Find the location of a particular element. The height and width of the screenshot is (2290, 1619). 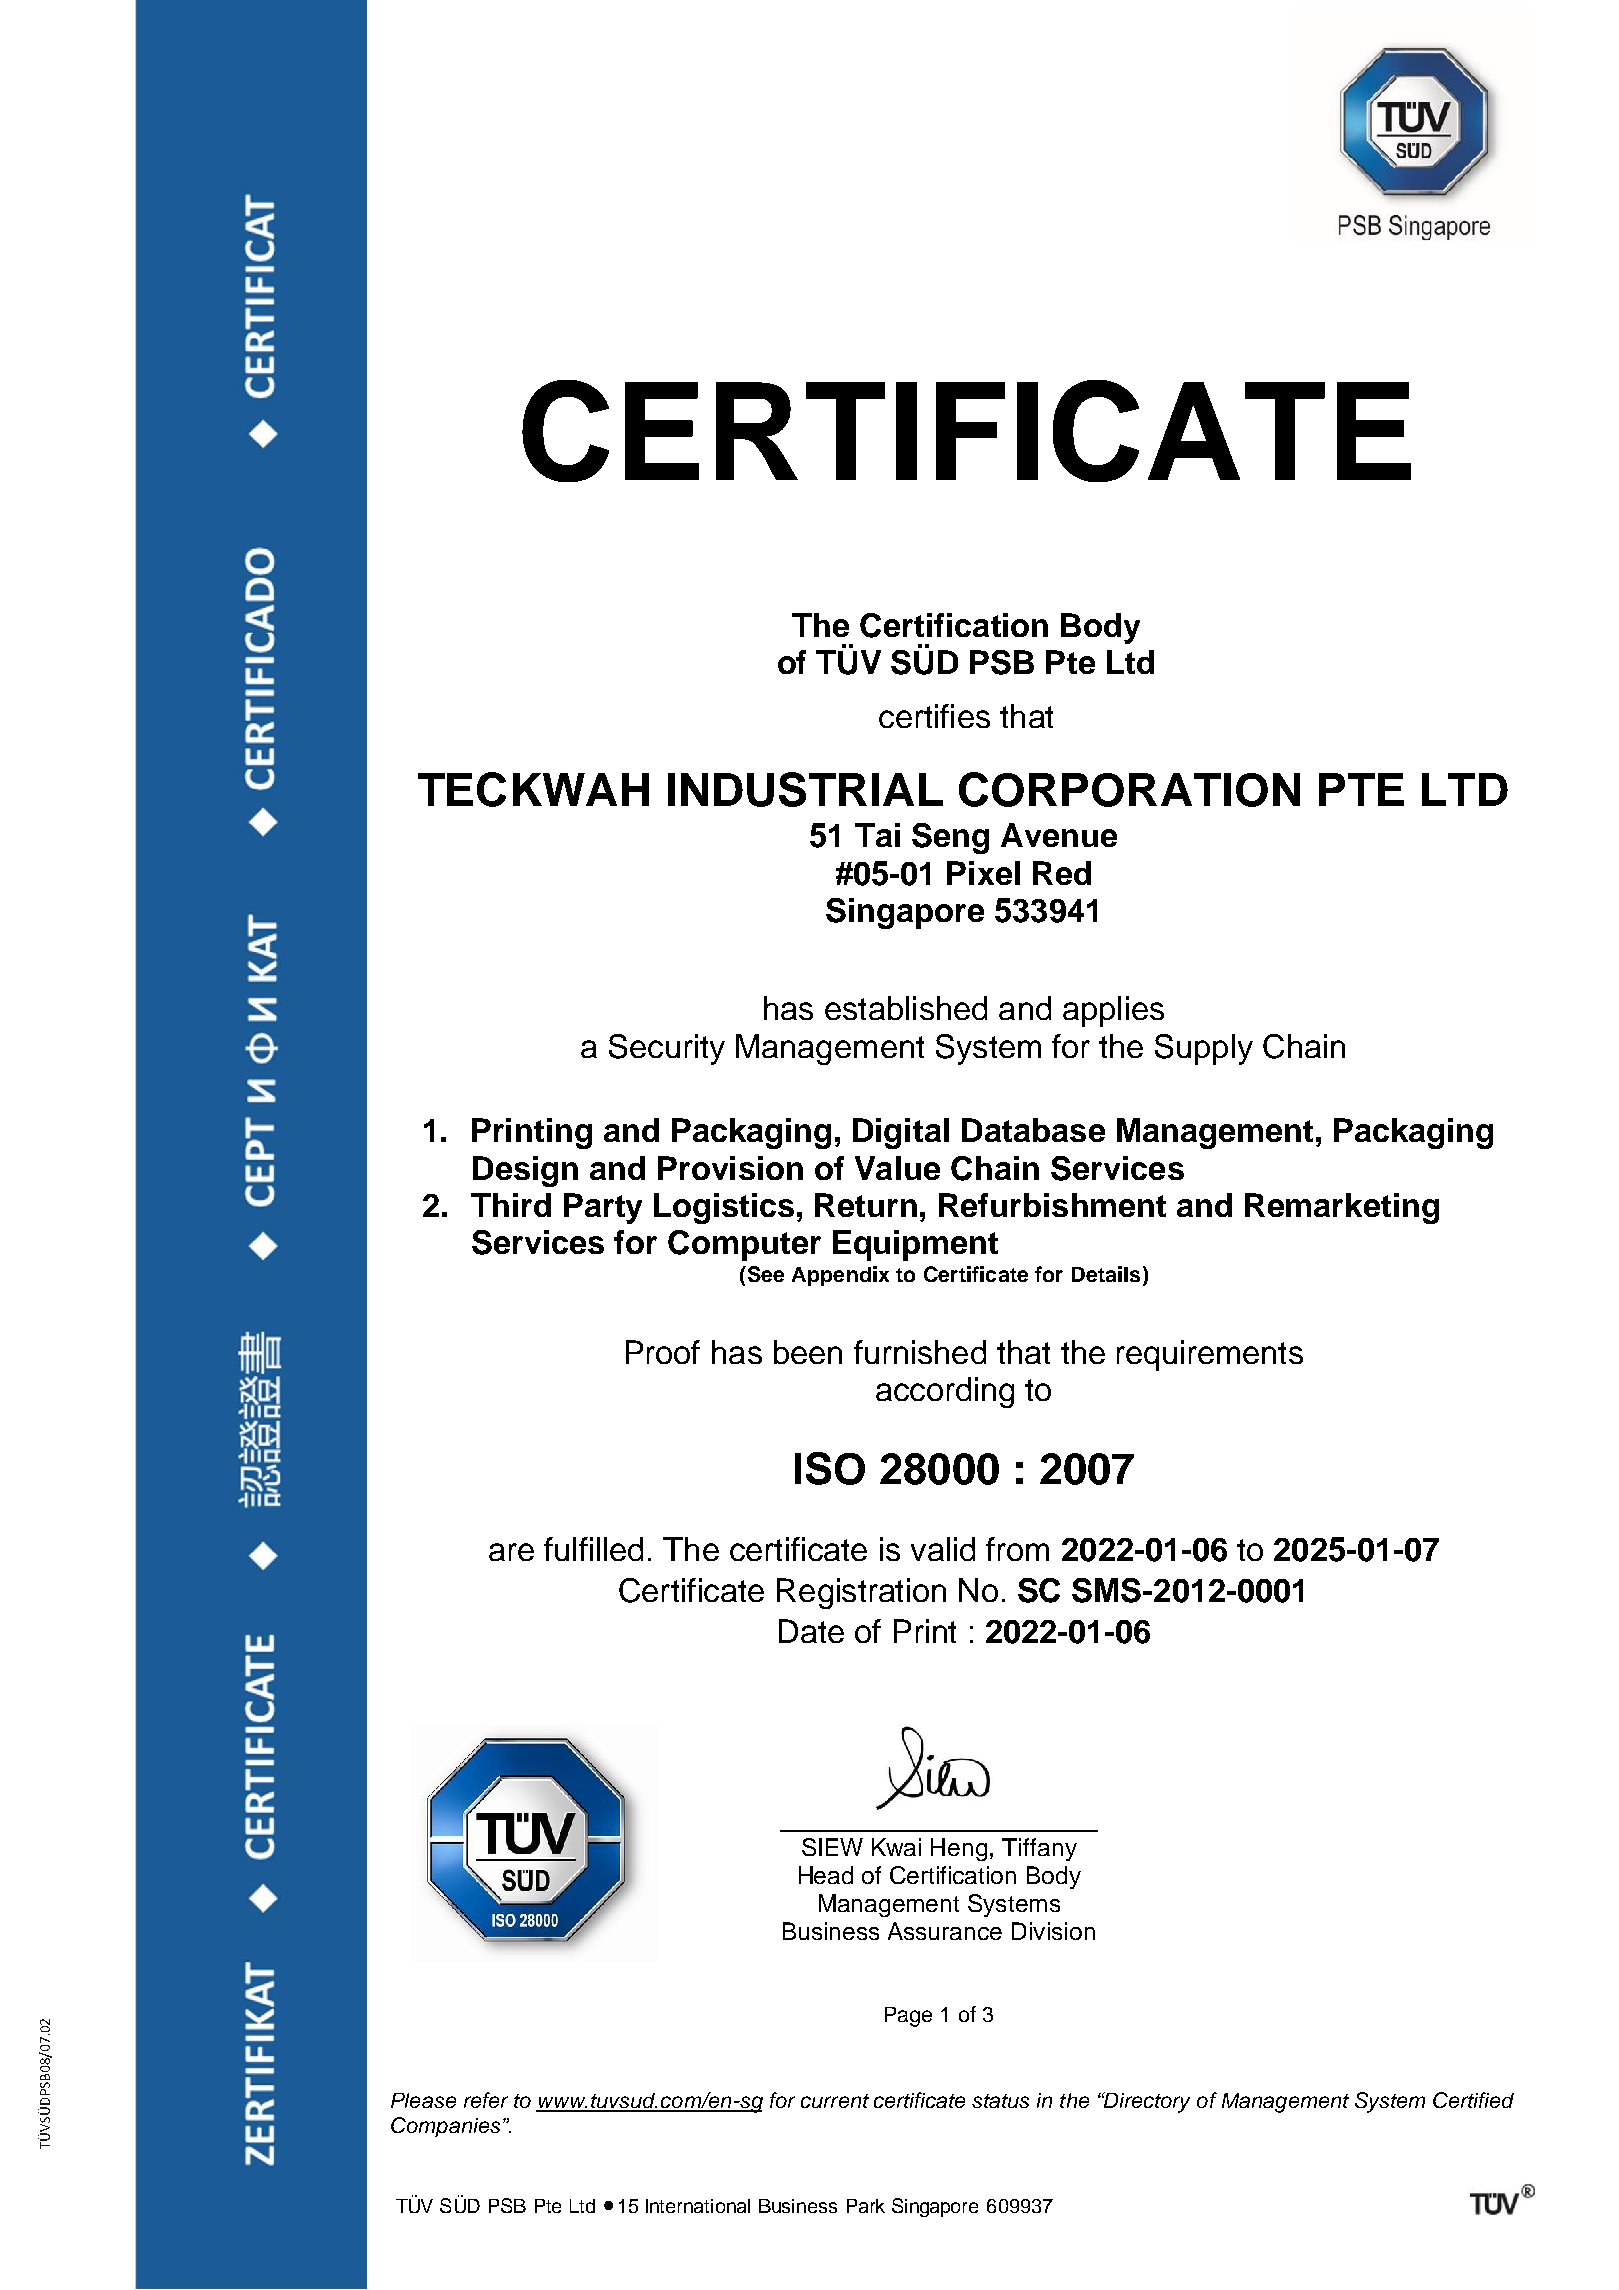

INDUSTRIAL is located at coordinates (805, 789).
